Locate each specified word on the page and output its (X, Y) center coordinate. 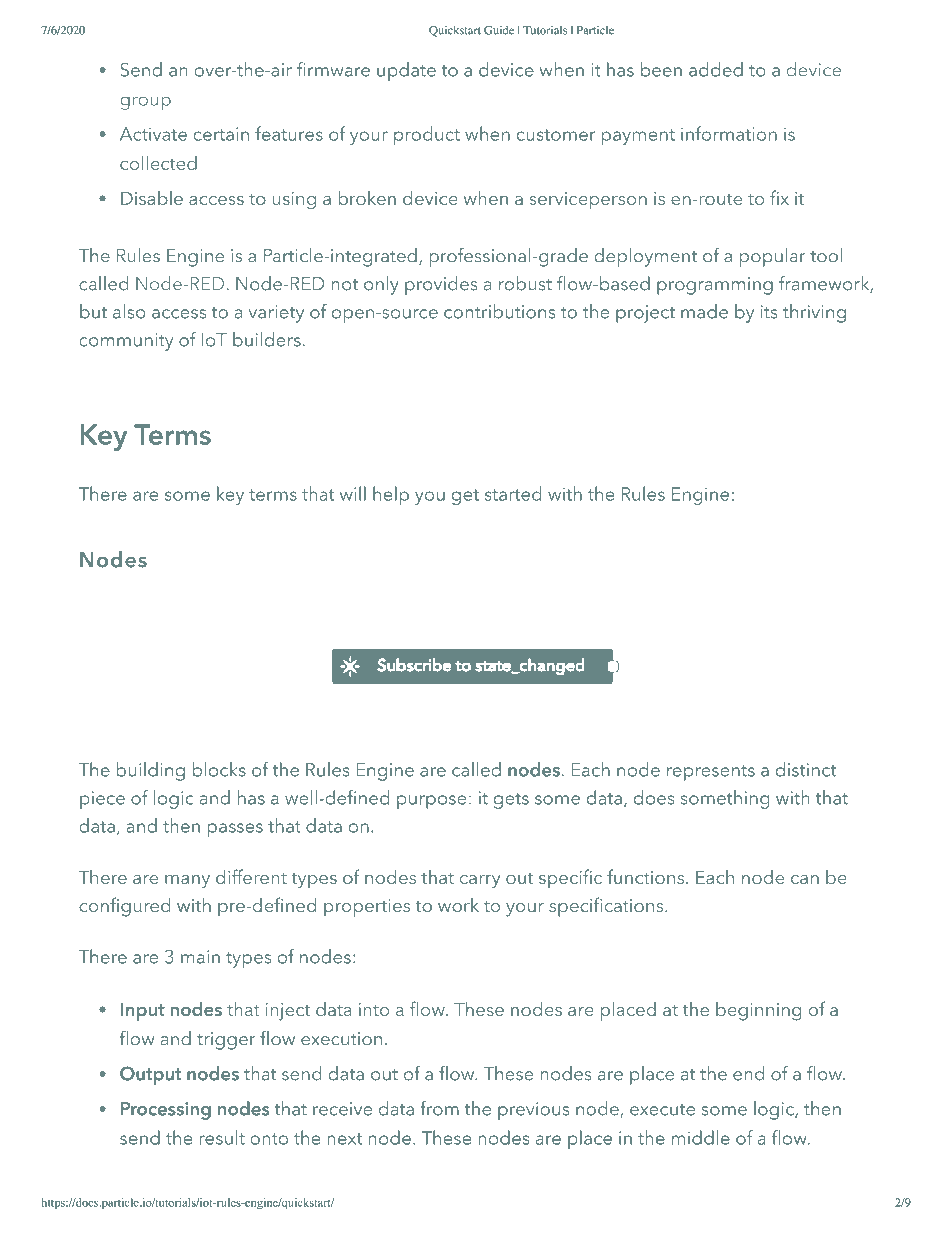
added (716, 69)
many (187, 882)
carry (480, 882)
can (805, 879)
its (769, 312)
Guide (499, 30)
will (353, 493)
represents (711, 773)
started (513, 493)
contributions (499, 311)
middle (701, 1137)
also (129, 311)
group (145, 103)
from (439, 1108)
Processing (166, 1111)
